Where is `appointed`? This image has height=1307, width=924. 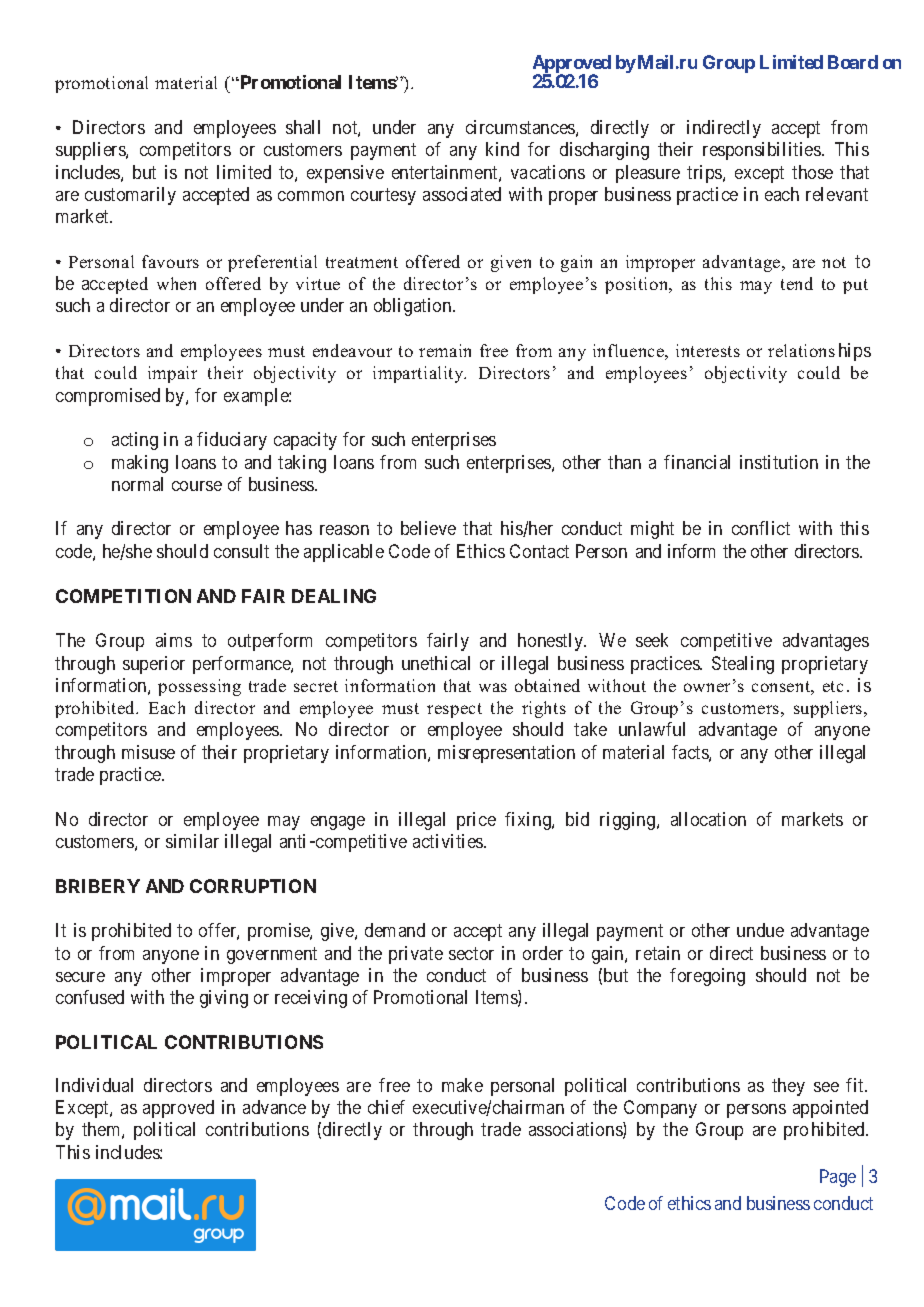 appointed is located at coordinates (830, 1109).
